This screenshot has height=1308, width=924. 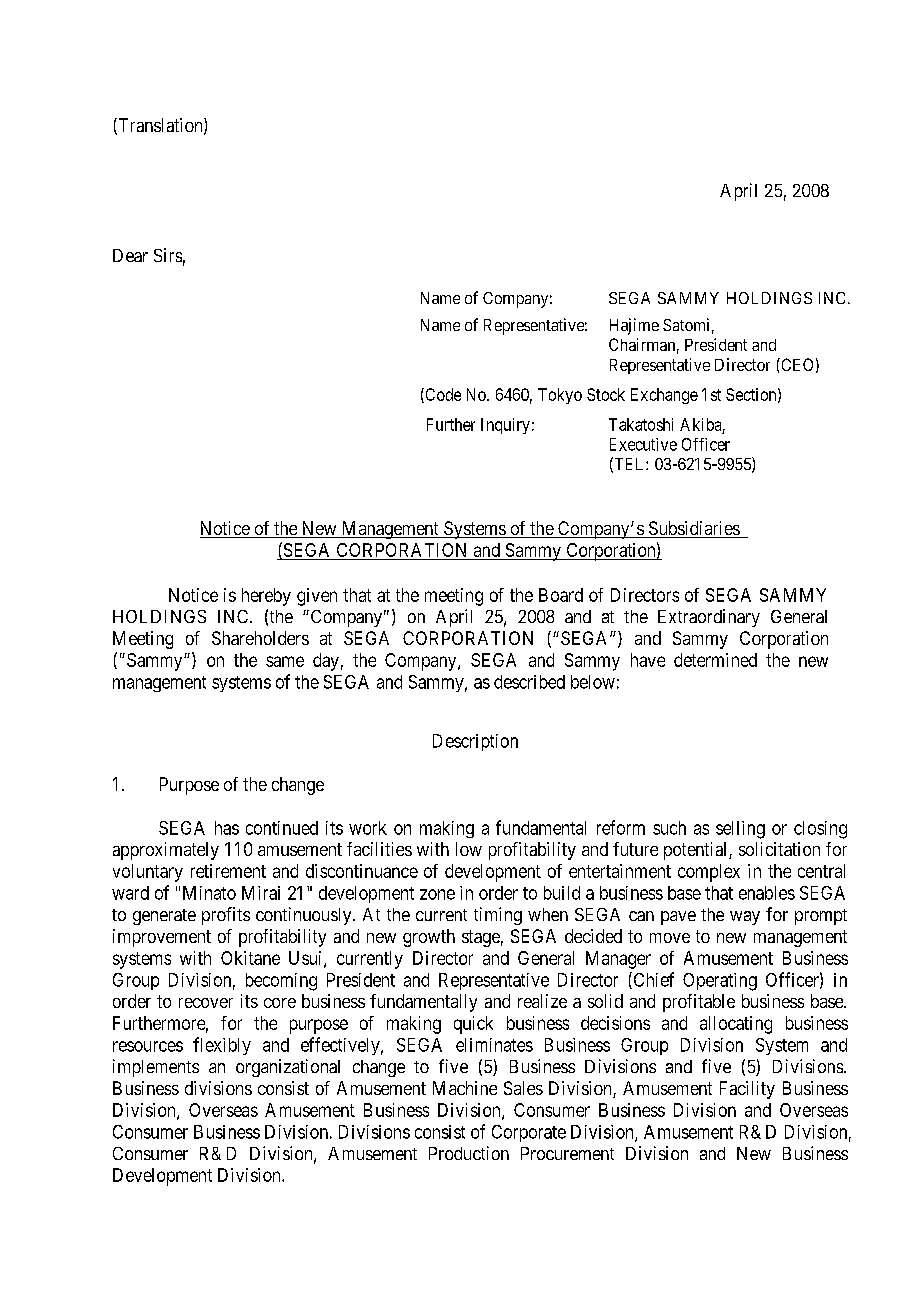 I want to click on growth, so click(x=429, y=938).
